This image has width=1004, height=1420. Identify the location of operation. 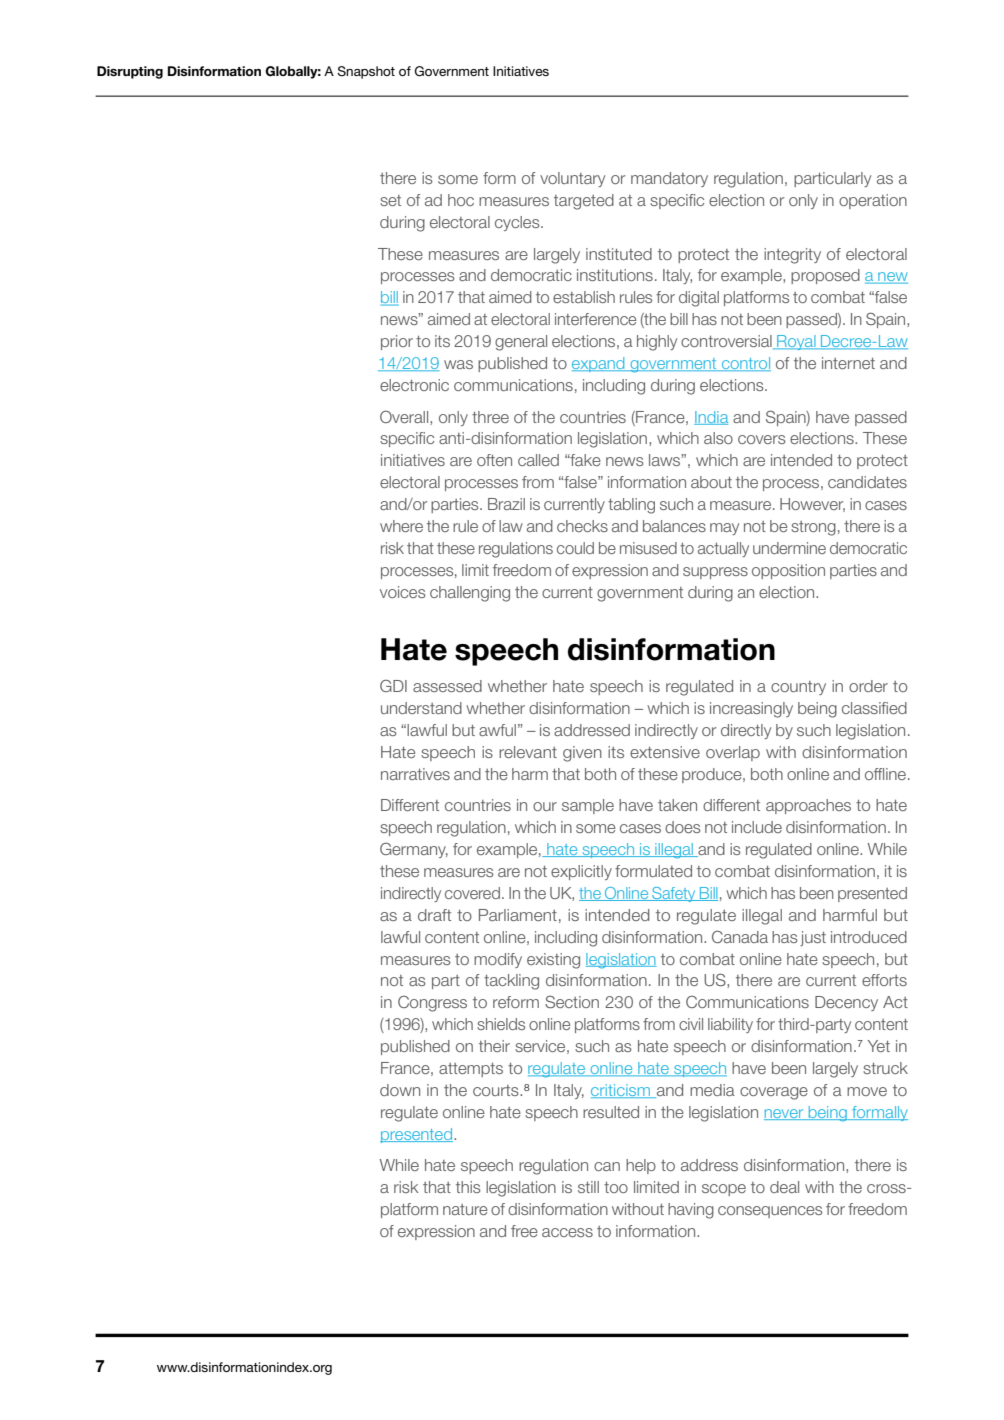
(873, 201).
